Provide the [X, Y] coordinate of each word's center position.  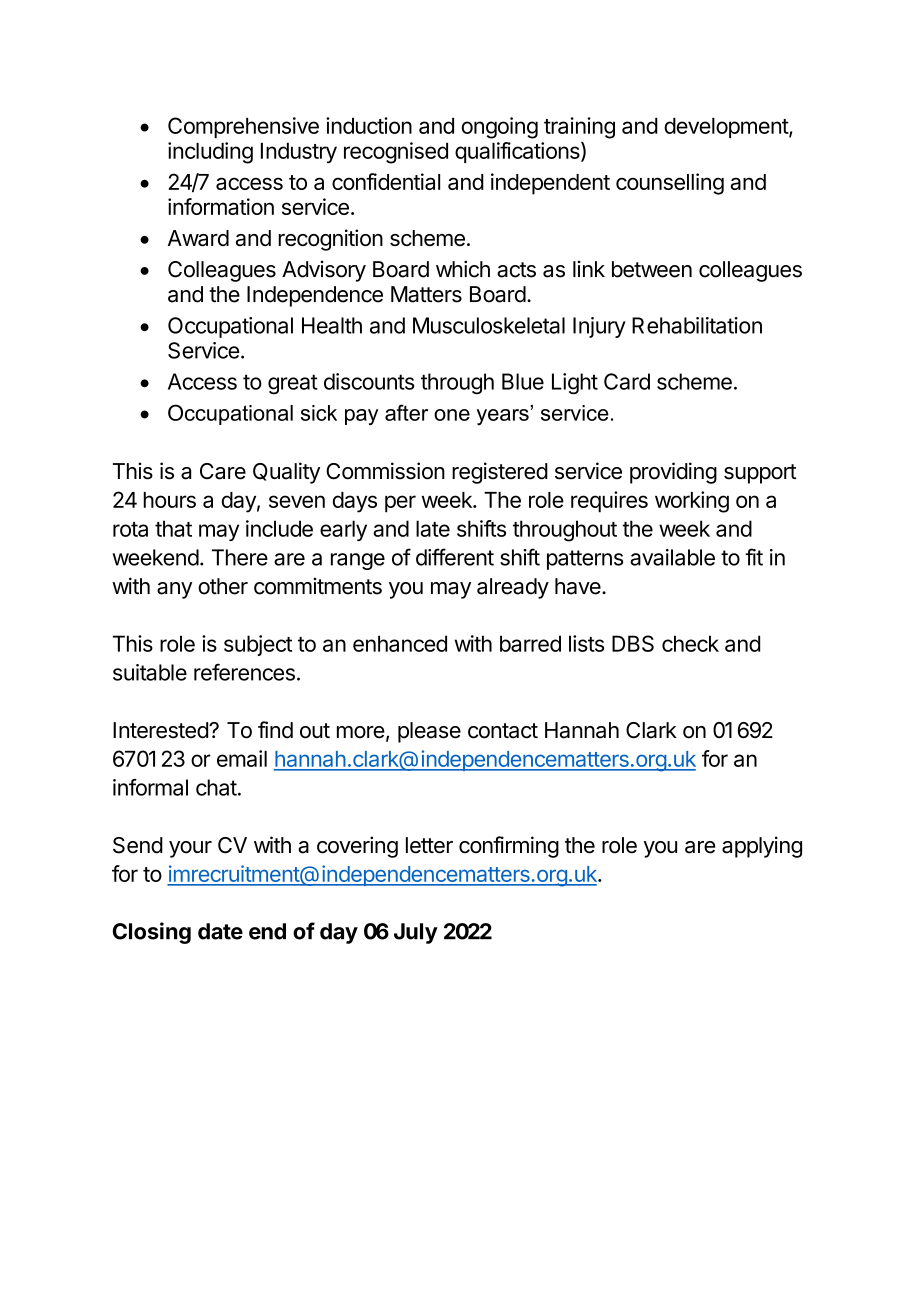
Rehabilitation [697, 325]
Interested [161, 730]
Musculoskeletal [489, 325]
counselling [670, 184]
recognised [396, 153]
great [293, 384]
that [173, 528]
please [429, 732]
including [210, 153]
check [690, 643]
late [433, 528]
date [220, 931]
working [692, 502]
